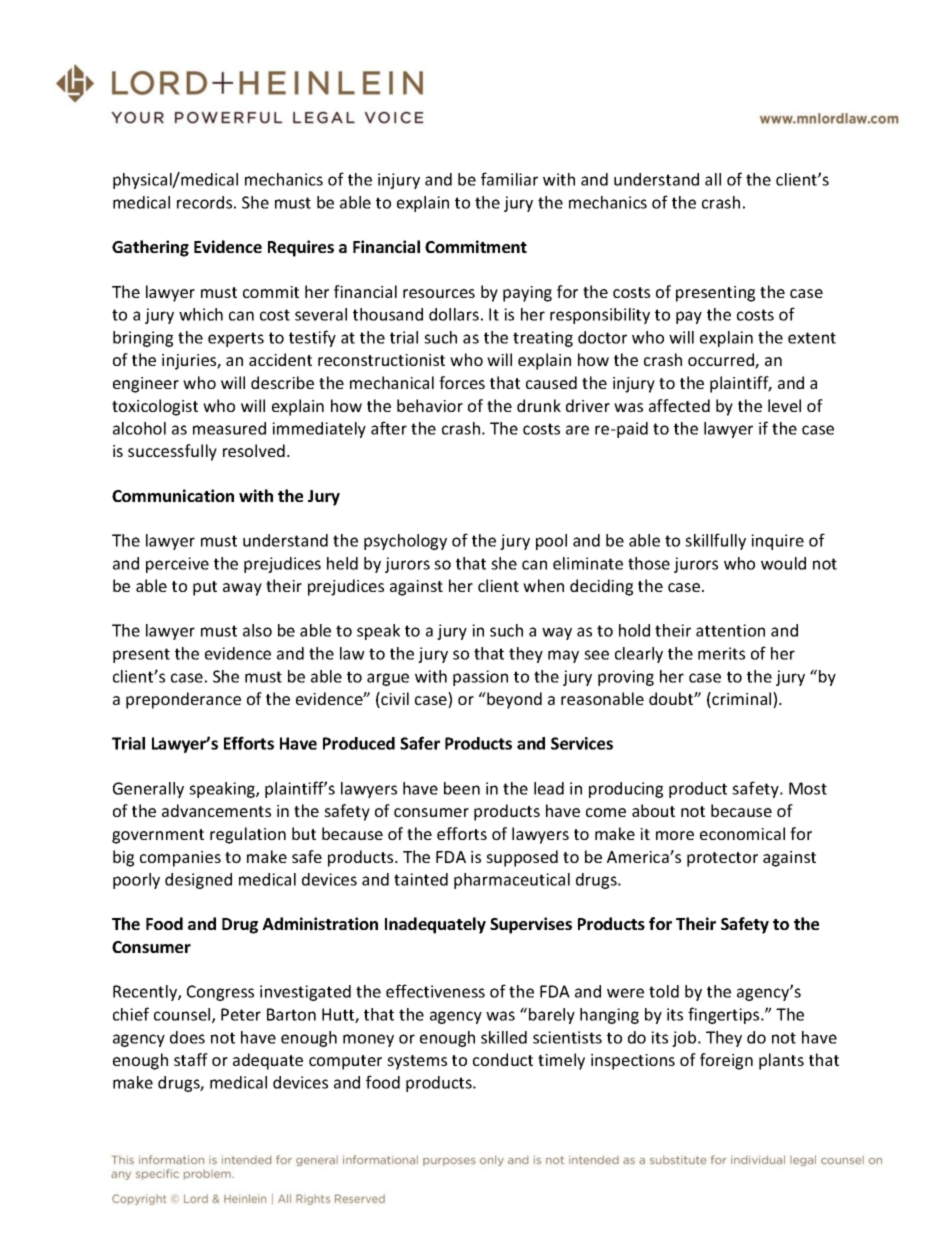 The image size is (952, 1233). I want to click on Gathering, so click(150, 248).
